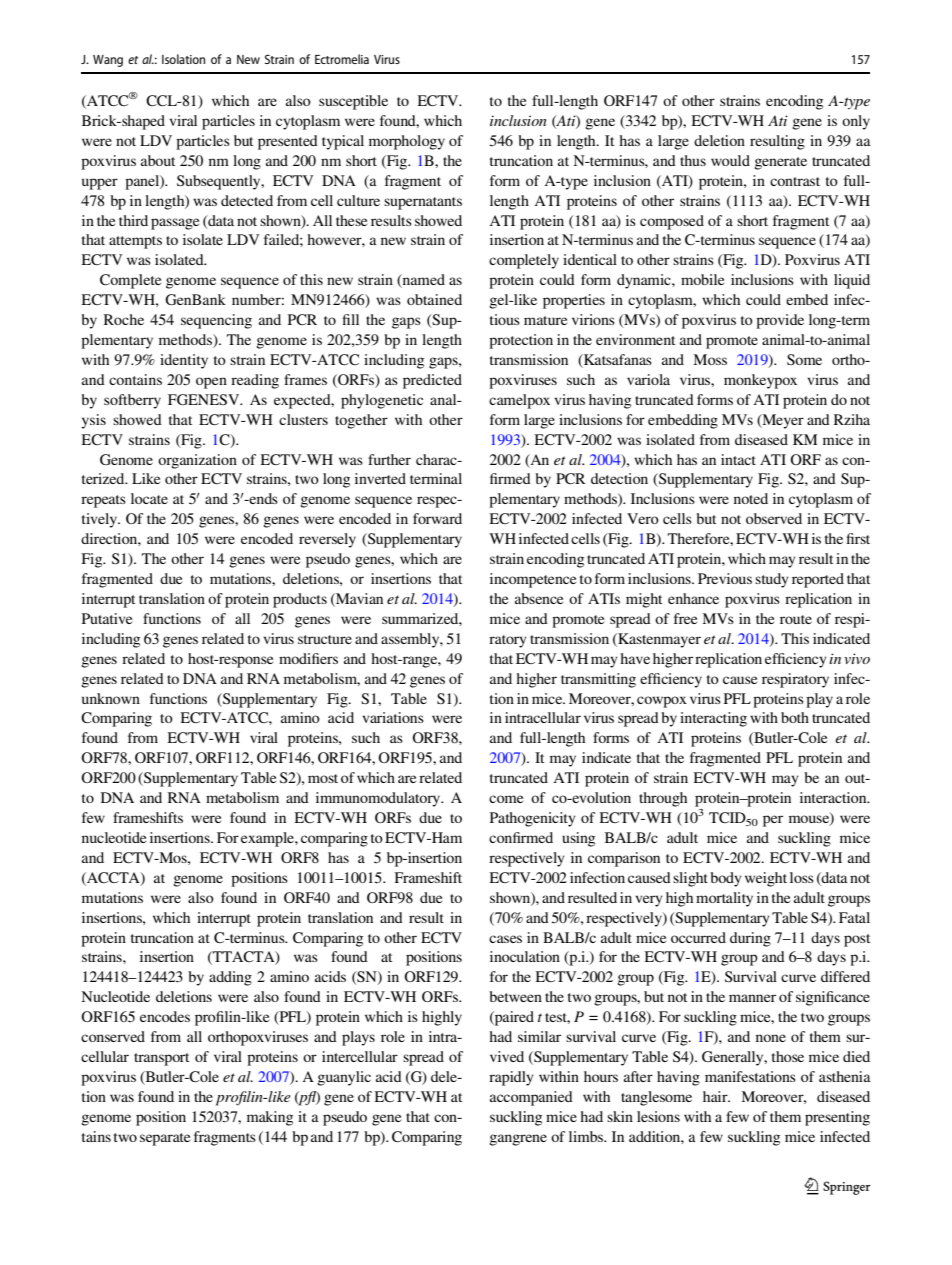 This page has width=952, height=1265. What do you see at coordinates (407, 142) in the page?
I see `morphology` at bounding box center [407, 142].
